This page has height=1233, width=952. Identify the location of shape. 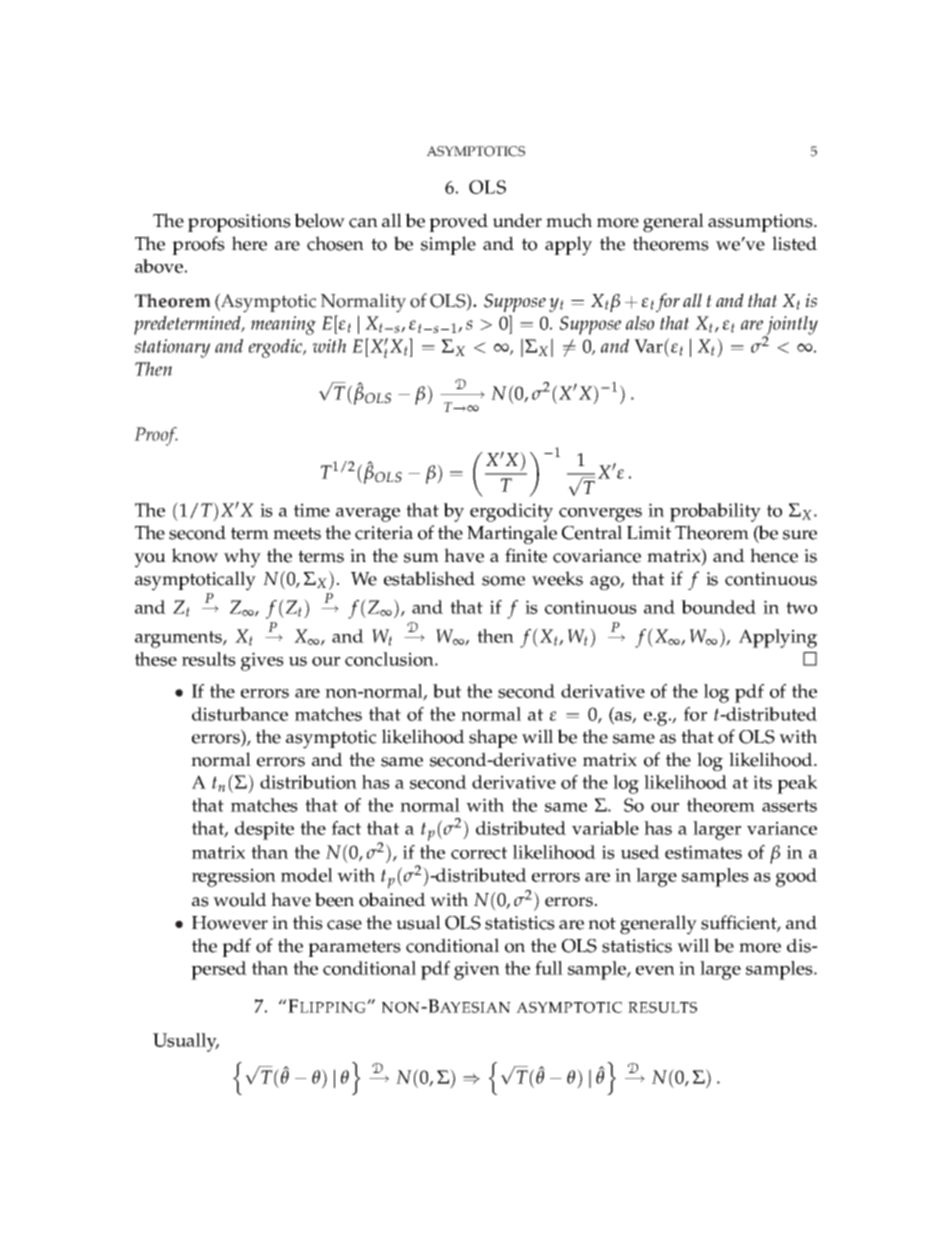
(493, 738).
